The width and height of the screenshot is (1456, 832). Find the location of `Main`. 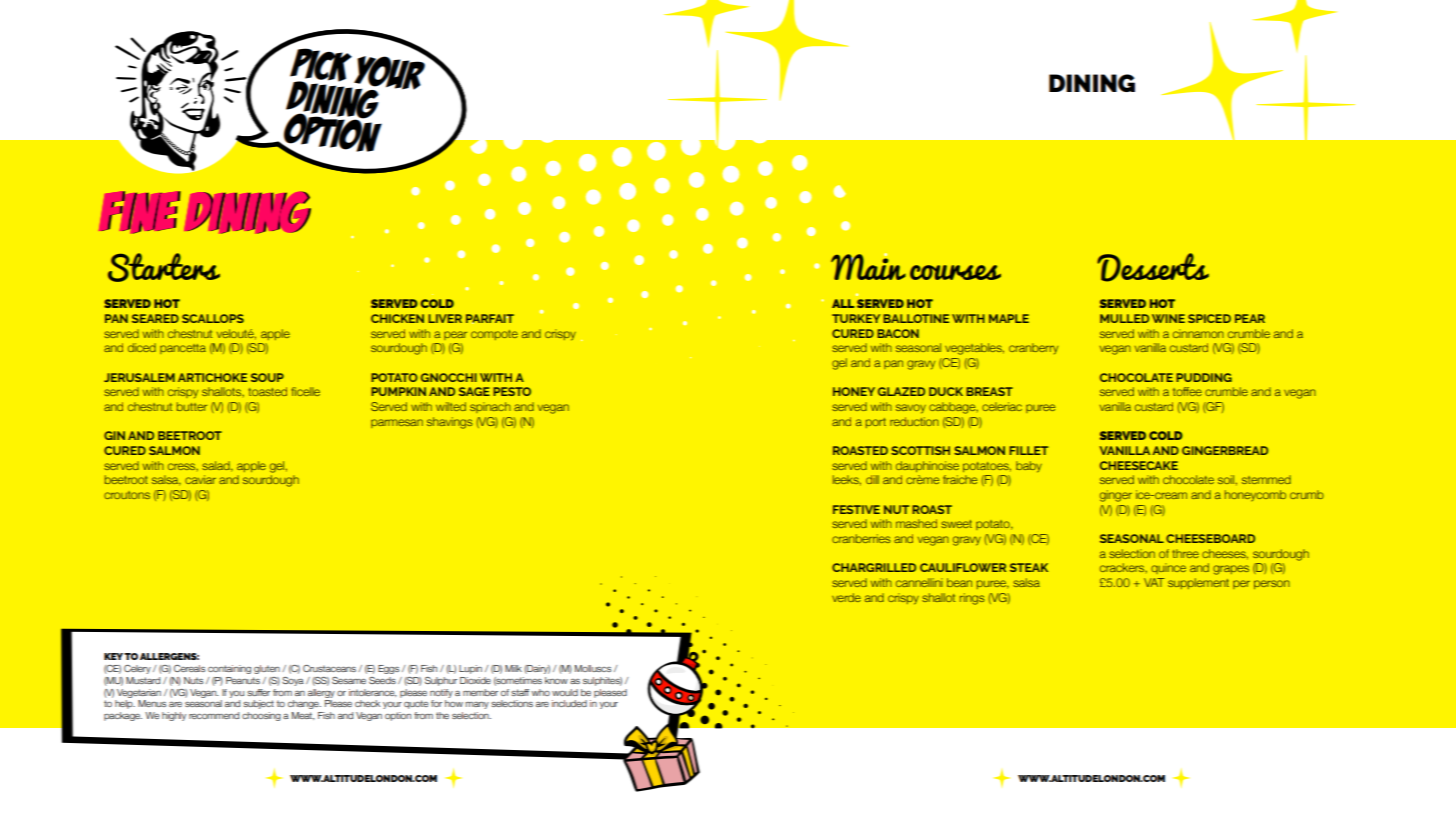

Main is located at coordinates (868, 266).
